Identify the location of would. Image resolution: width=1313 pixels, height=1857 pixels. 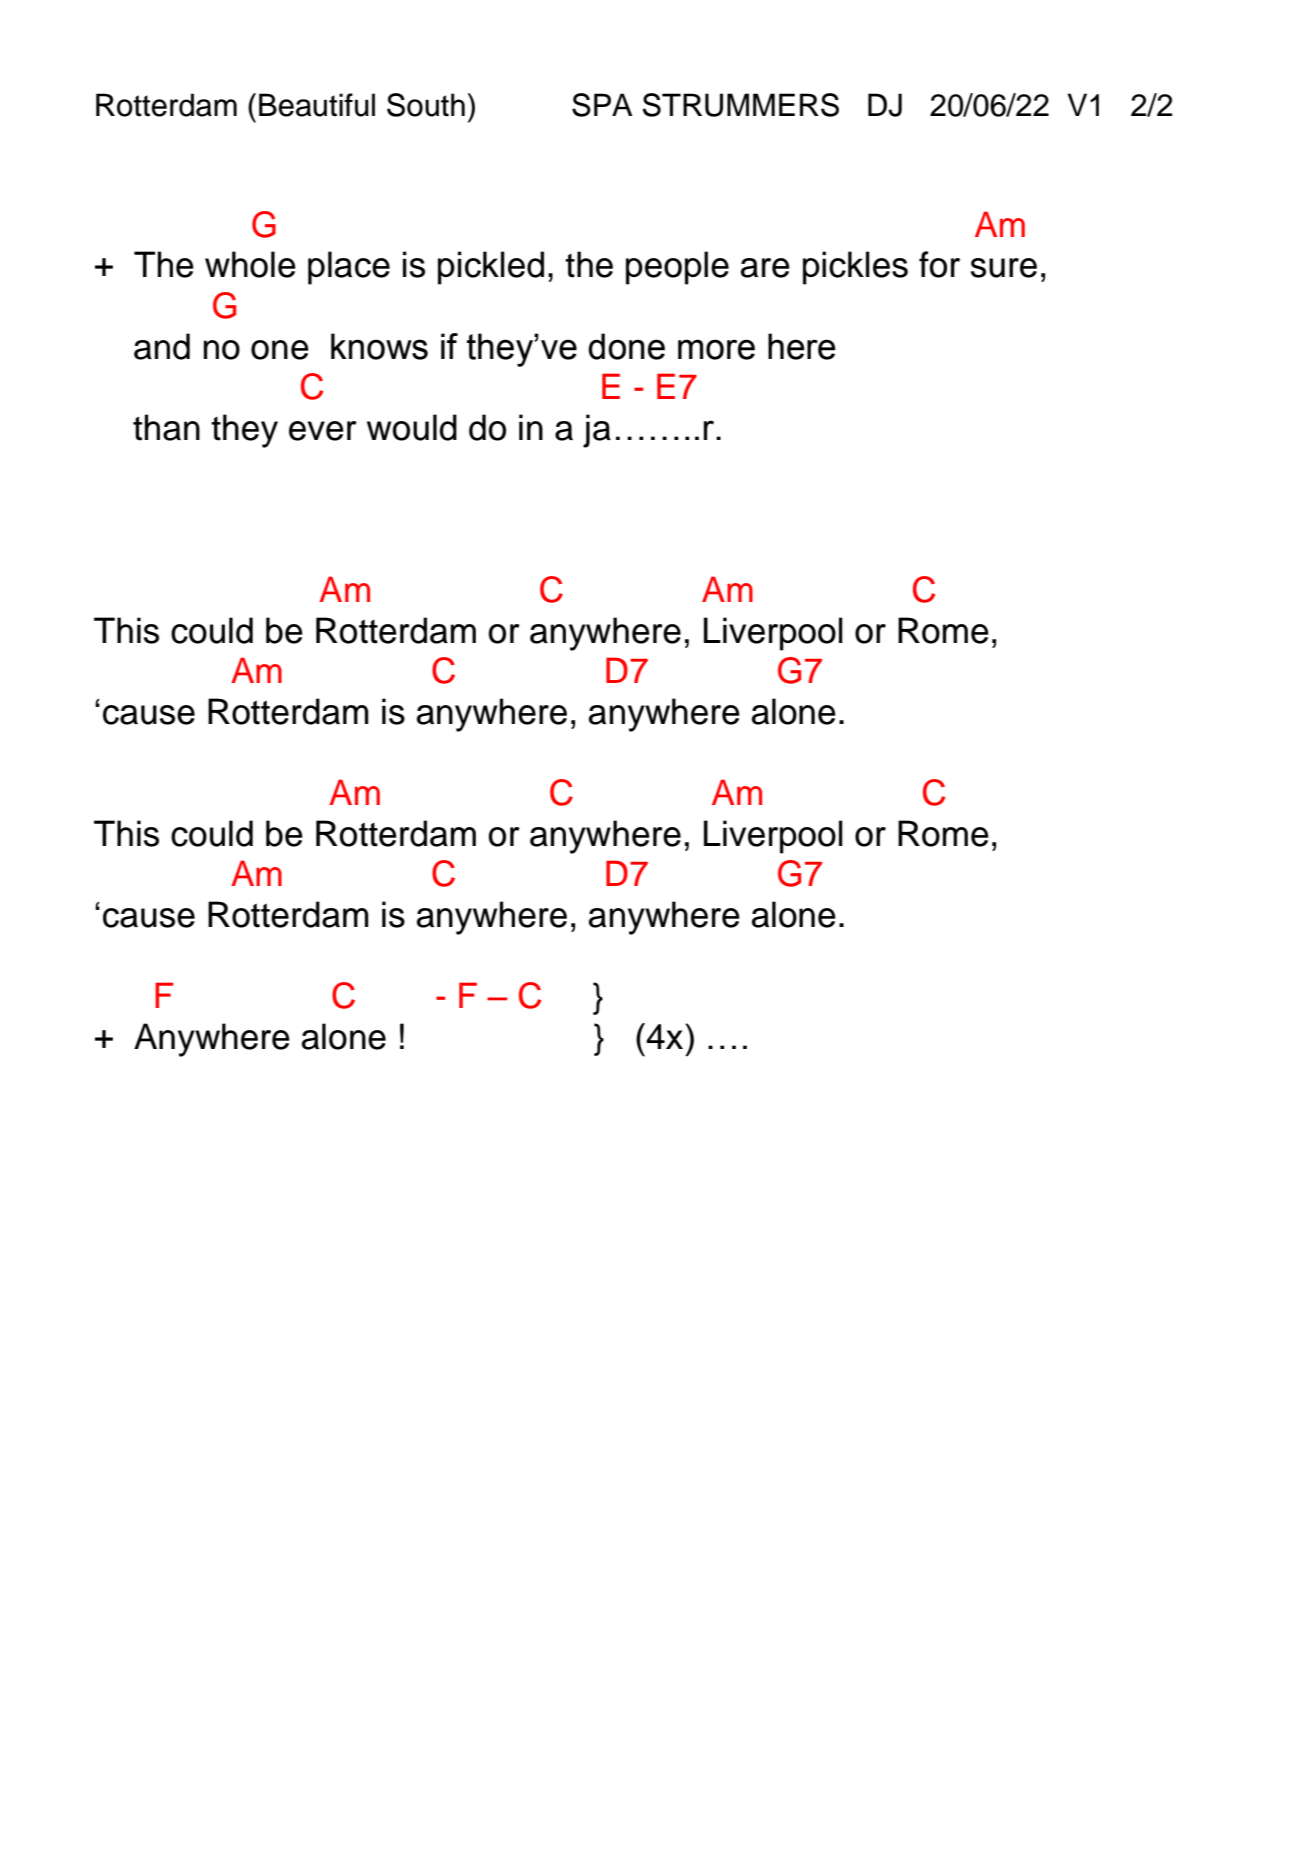
(412, 427).
